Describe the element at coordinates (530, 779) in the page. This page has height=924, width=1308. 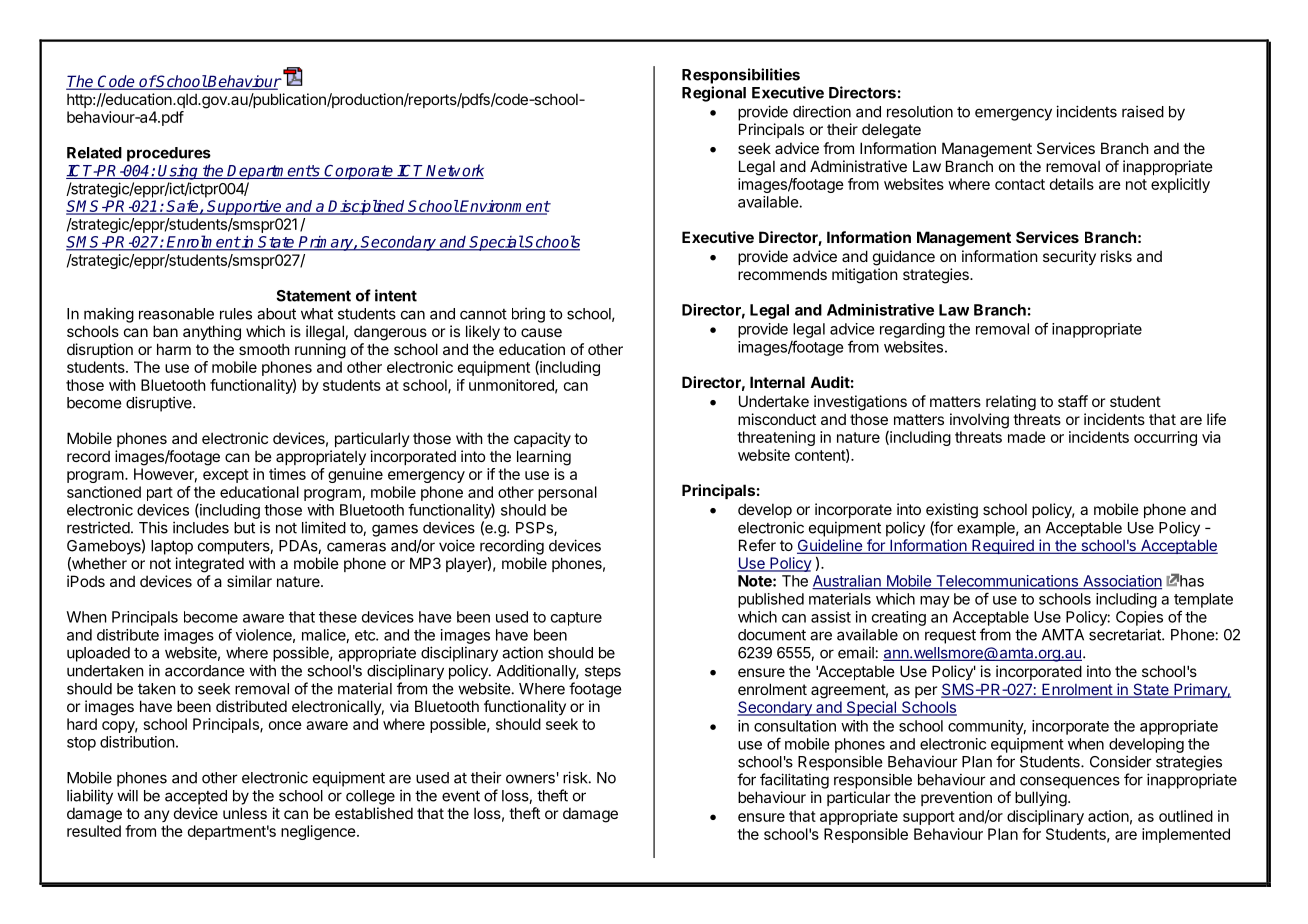
I see `owners` at that location.
